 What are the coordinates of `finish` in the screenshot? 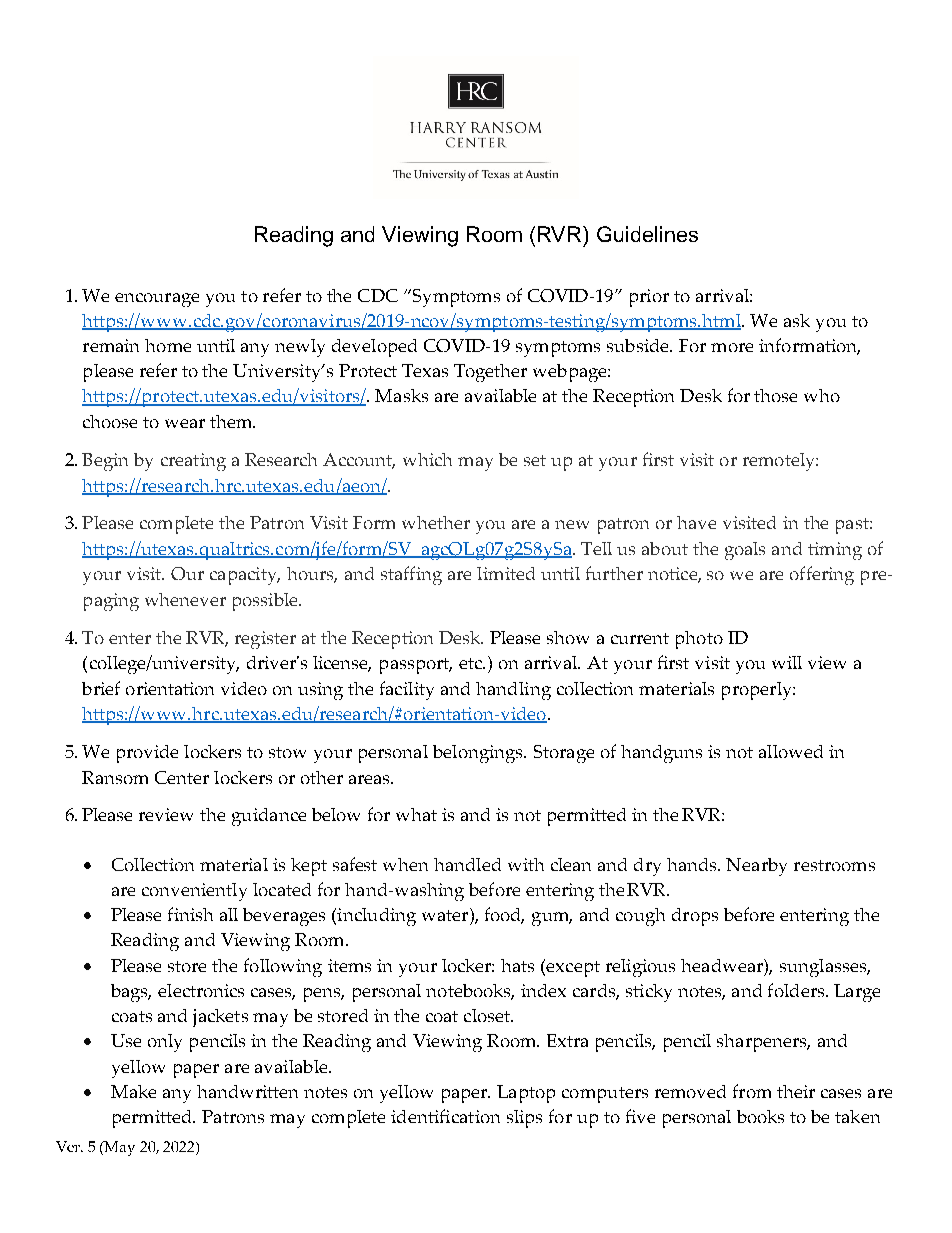 It's located at (190, 914).
